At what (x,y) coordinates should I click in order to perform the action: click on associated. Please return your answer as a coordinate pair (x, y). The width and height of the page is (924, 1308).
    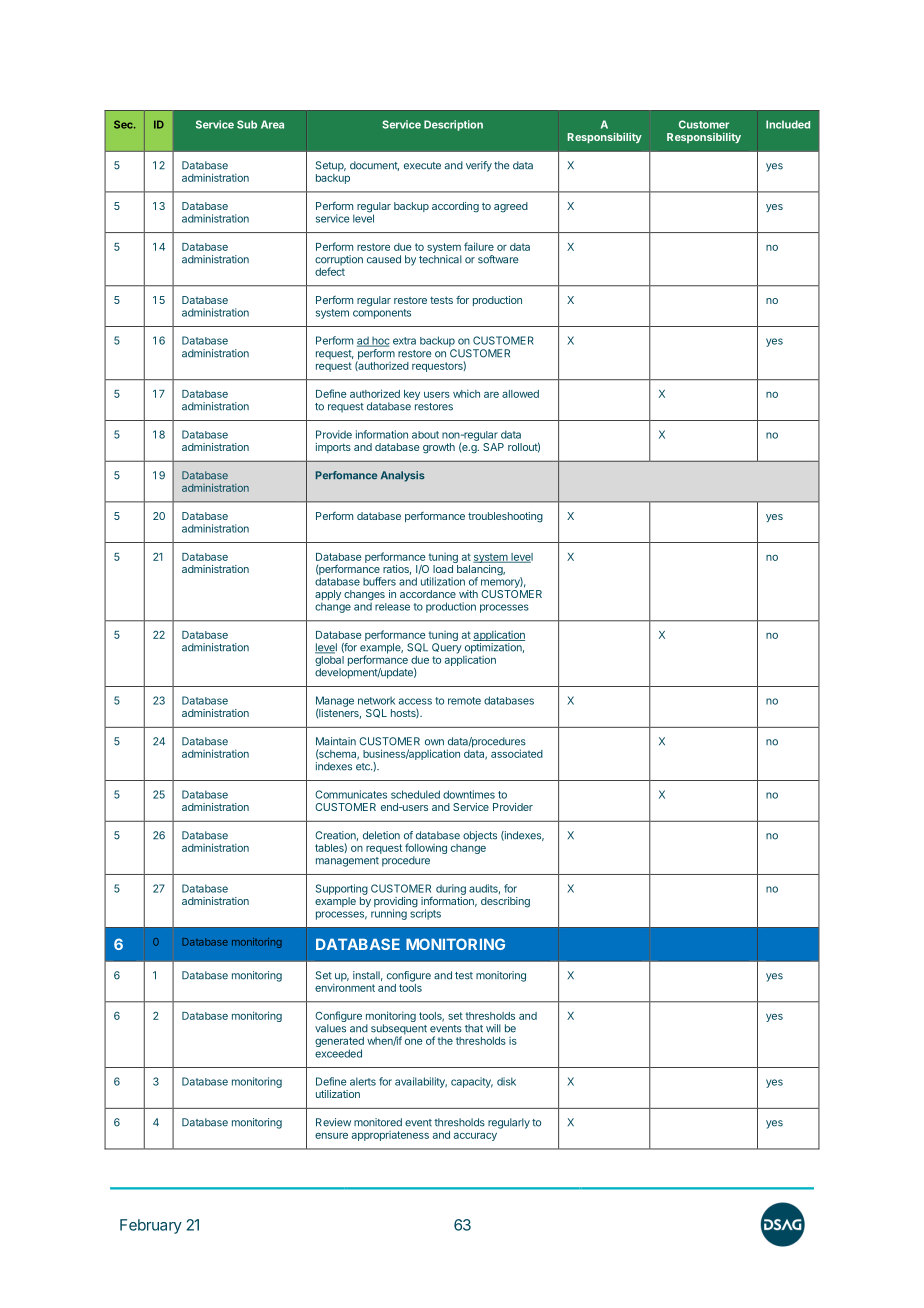
    Looking at the image, I should click on (517, 753).
